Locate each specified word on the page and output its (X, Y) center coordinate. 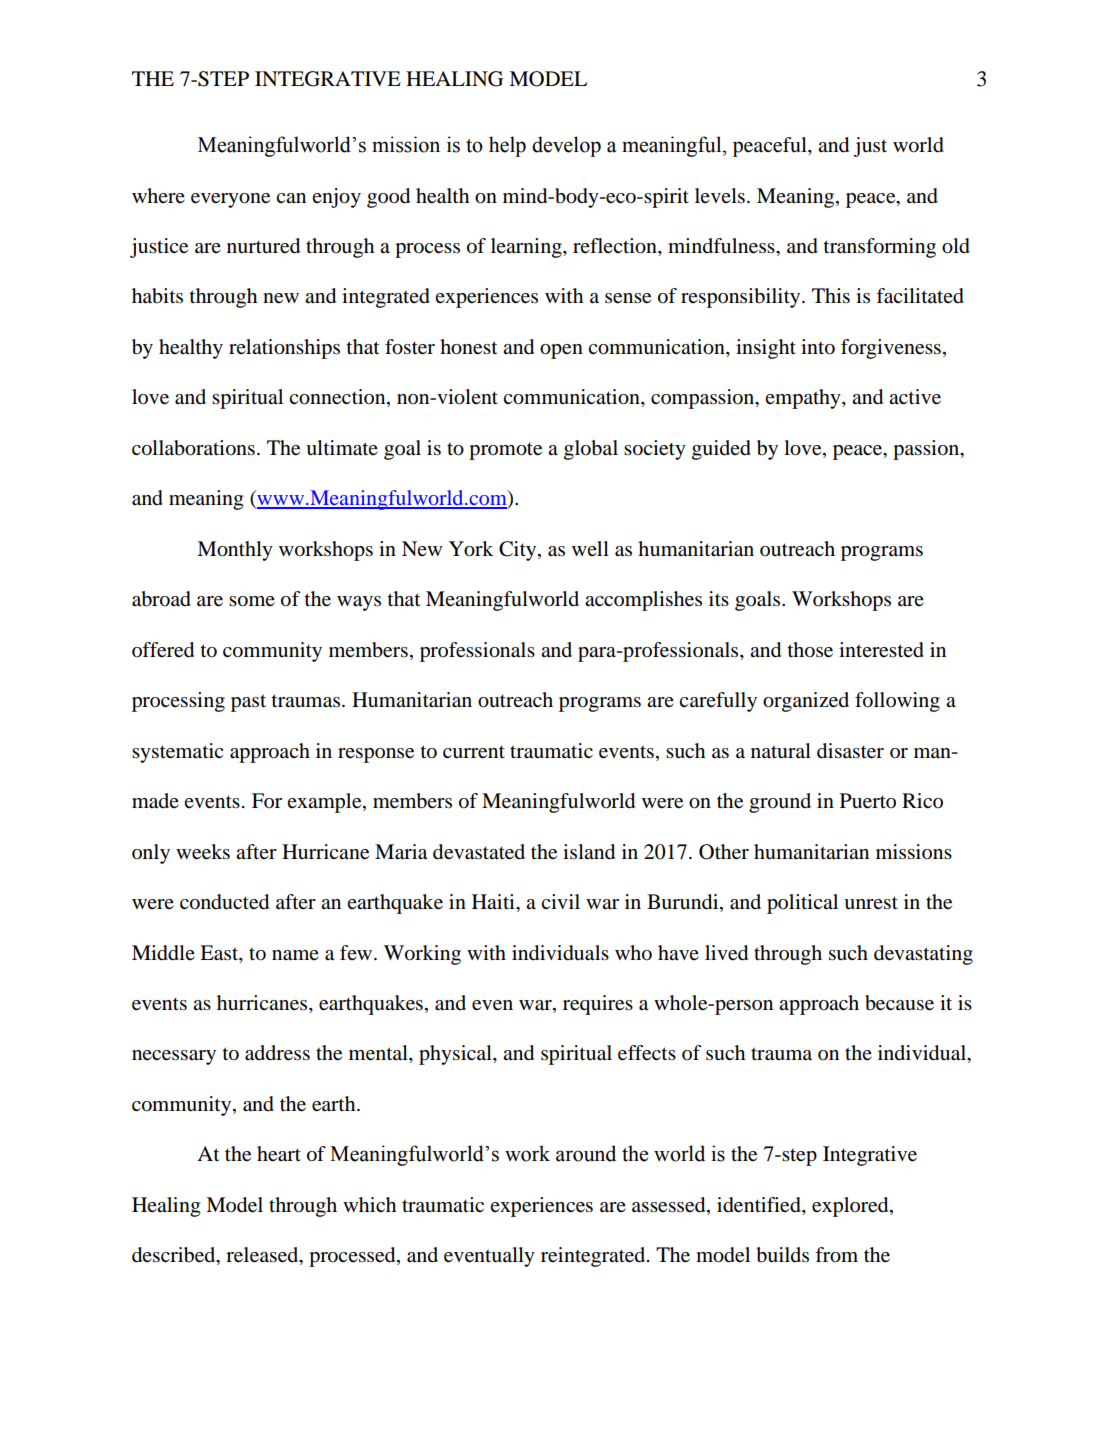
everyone (230, 200)
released (263, 1256)
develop (566, 146)
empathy (804, 399)
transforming (879, 248)
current (474, 752)
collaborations (193, 448)
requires (598, 1005)
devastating (923, 955)
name (295, 955)
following (897, 702)
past (248, 703)
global (591, 450)
